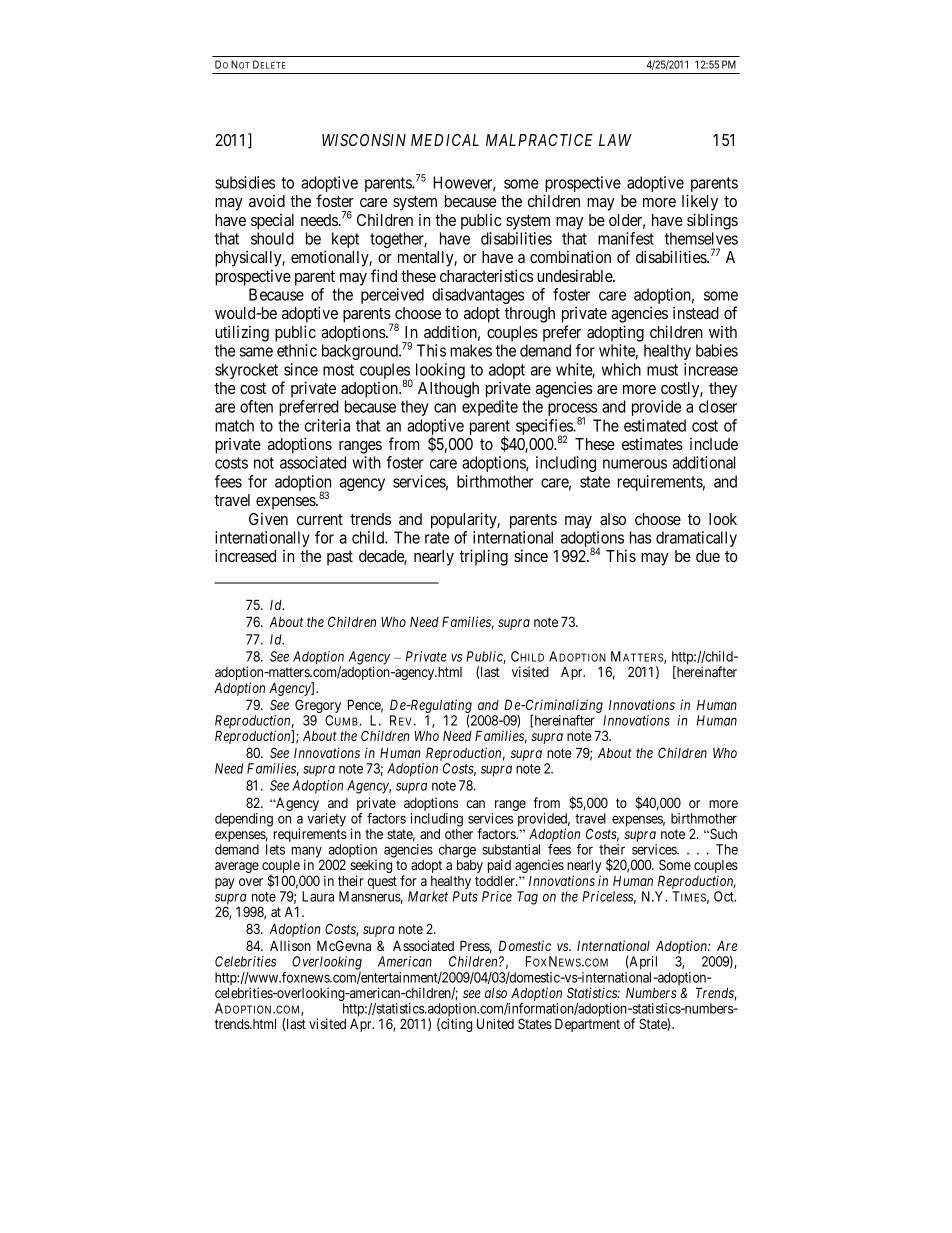 This screenshot has width=952, height=1233. What do you see at coordinates (340, 558) in the screenshot?
I see `past` at bounding box center [340, 558].
